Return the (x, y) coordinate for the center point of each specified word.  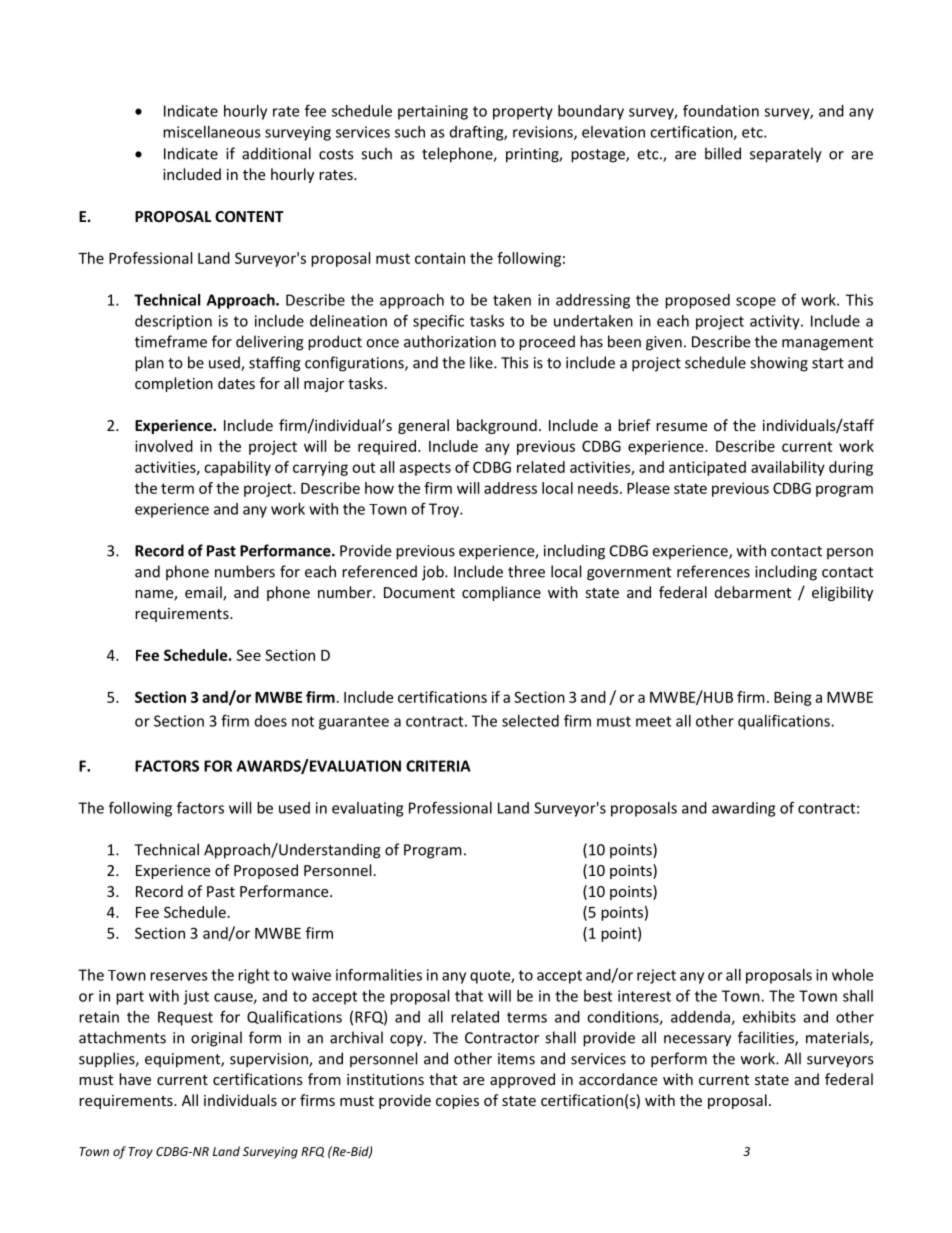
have (135, 1079)
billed (723, 153)
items (516, 1059)
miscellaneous (212, 132)
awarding (743, 809)
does (271, 721)
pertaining (433, 112)
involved (164, 446)
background (497, 426)
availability (788, 468)
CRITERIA (438, 766)
